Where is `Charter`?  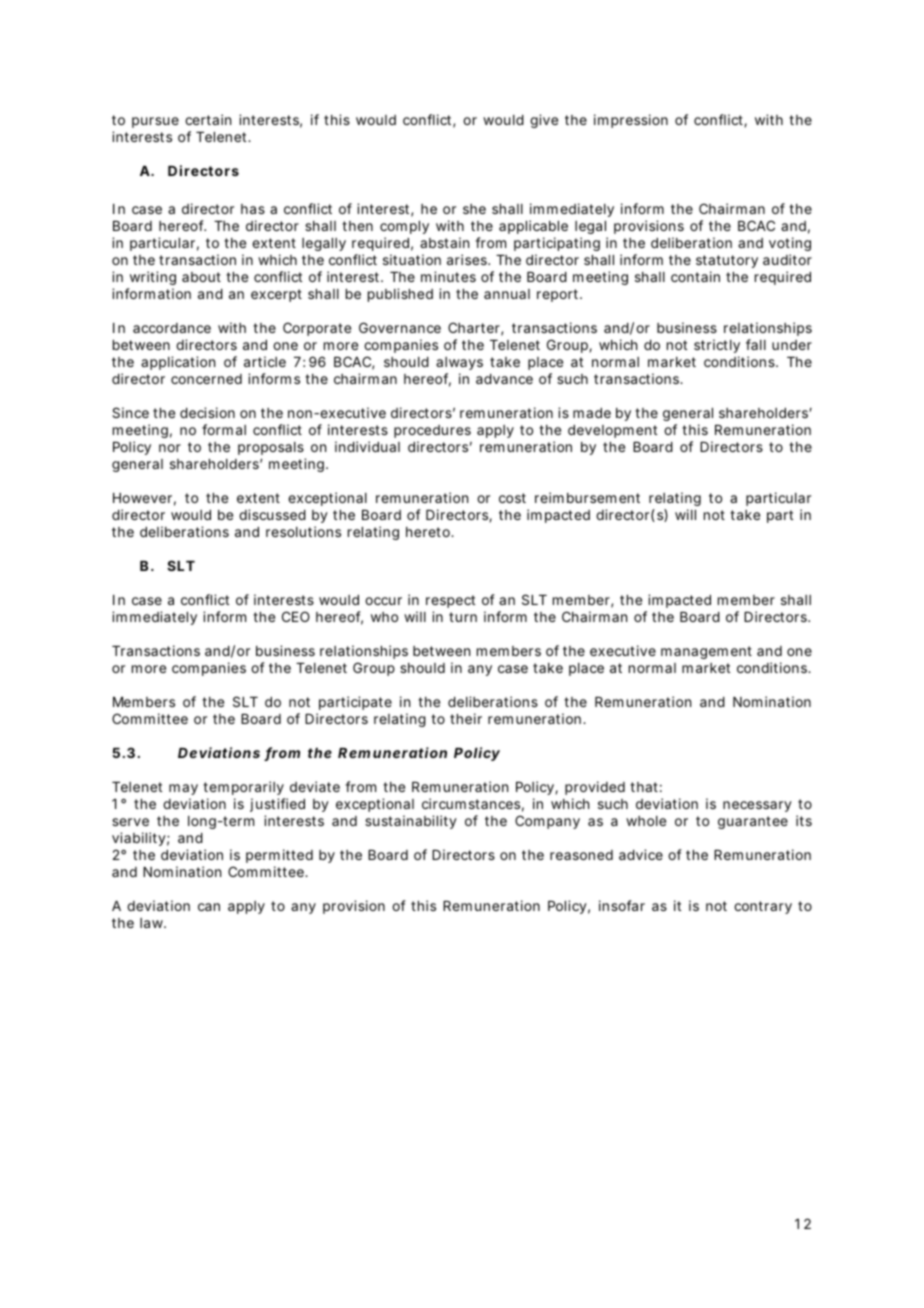
Charter is located at coordinates (475, 329).
